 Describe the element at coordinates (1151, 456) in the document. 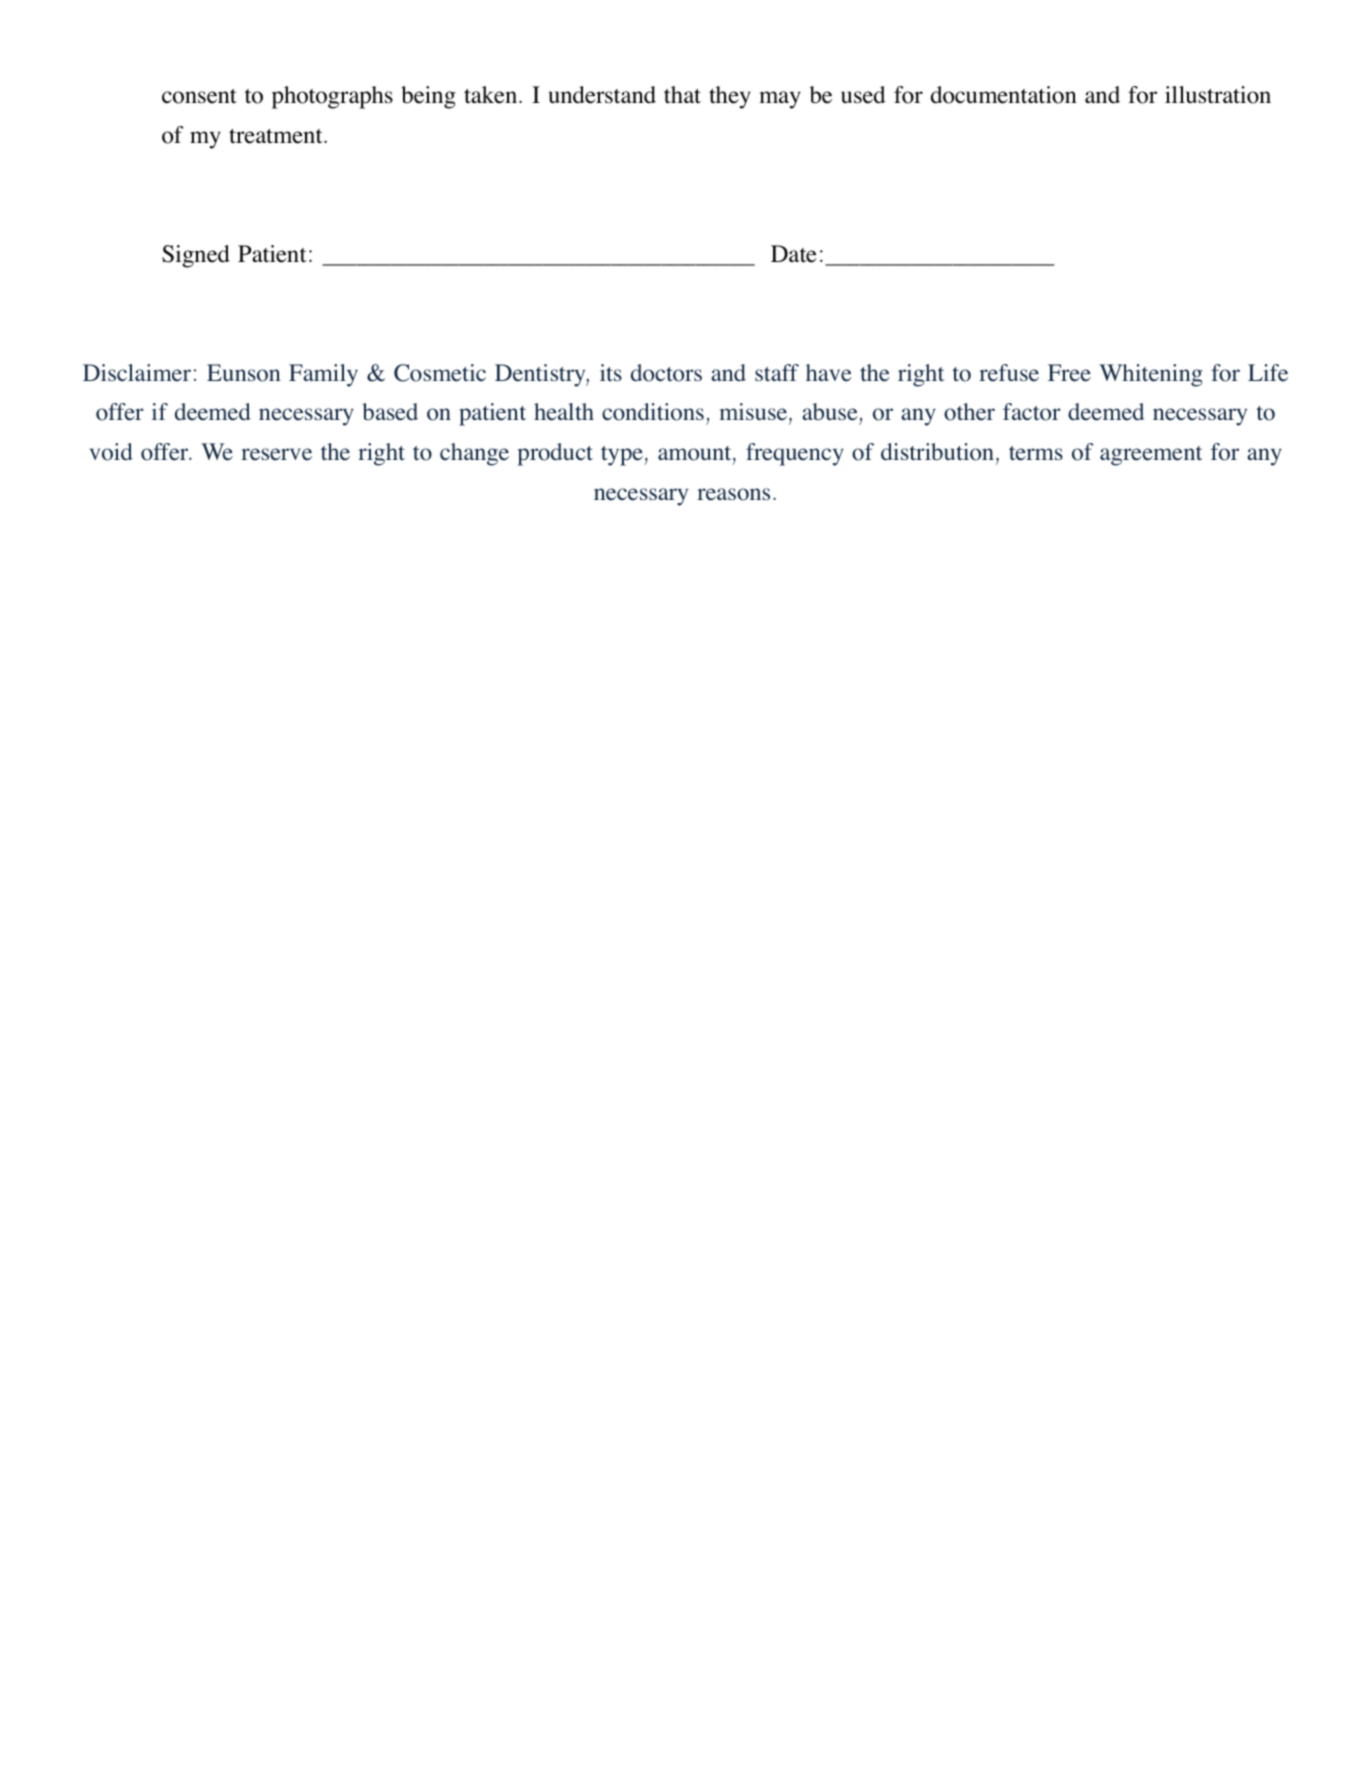

I see `agreement` at that location.
